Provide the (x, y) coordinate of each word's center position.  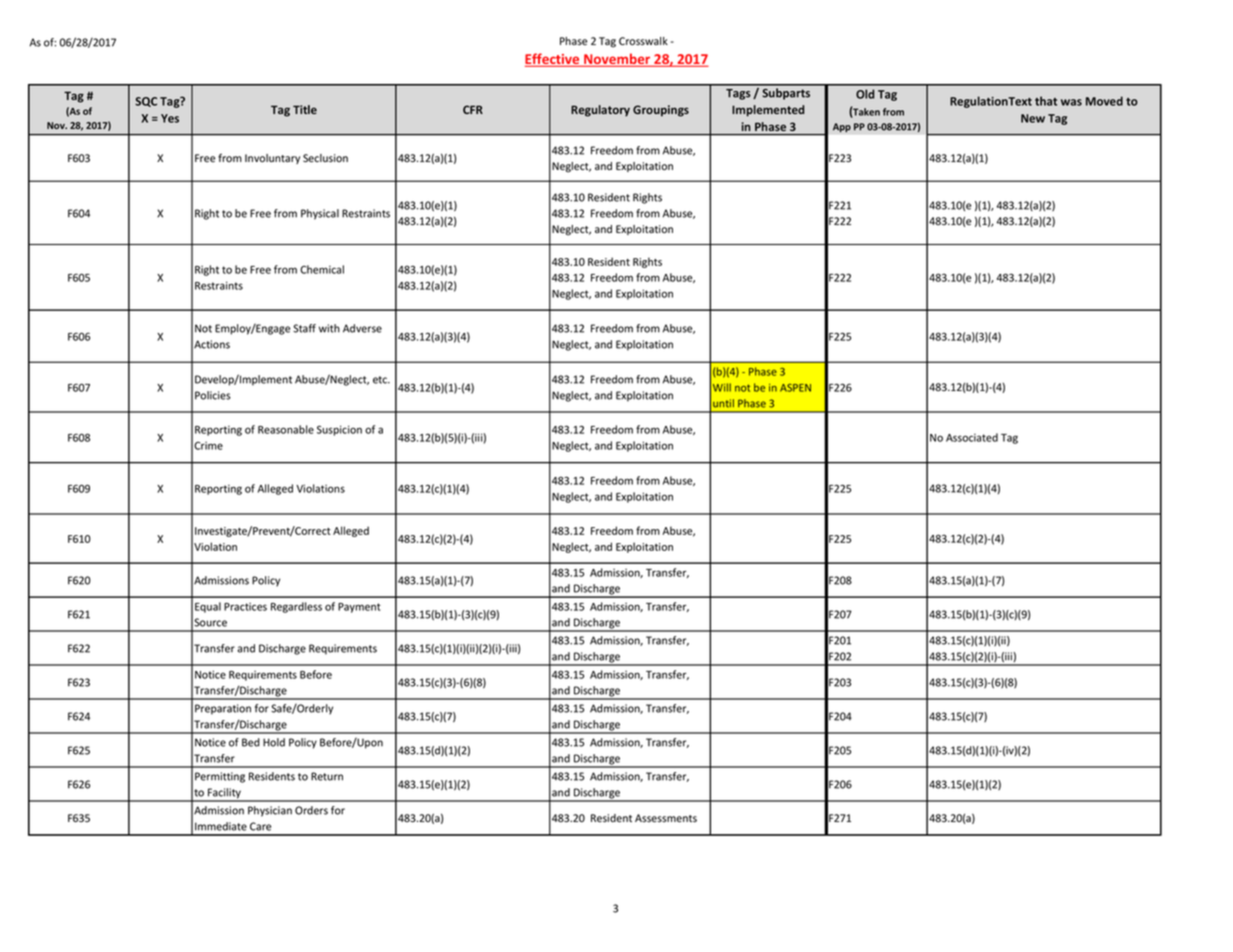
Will (722, 387)
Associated (972, 437)
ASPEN (795, 388)
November (617, 60)
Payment (359, 608)
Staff (304, 328)
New (1033, 118)
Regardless (296, 607)
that (1046, 101)
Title (305, 109)
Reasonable (286, 429)
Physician (270, 811)
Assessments (666, 818)
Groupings (661, 111)
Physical (320, 214)
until (723, 403)
